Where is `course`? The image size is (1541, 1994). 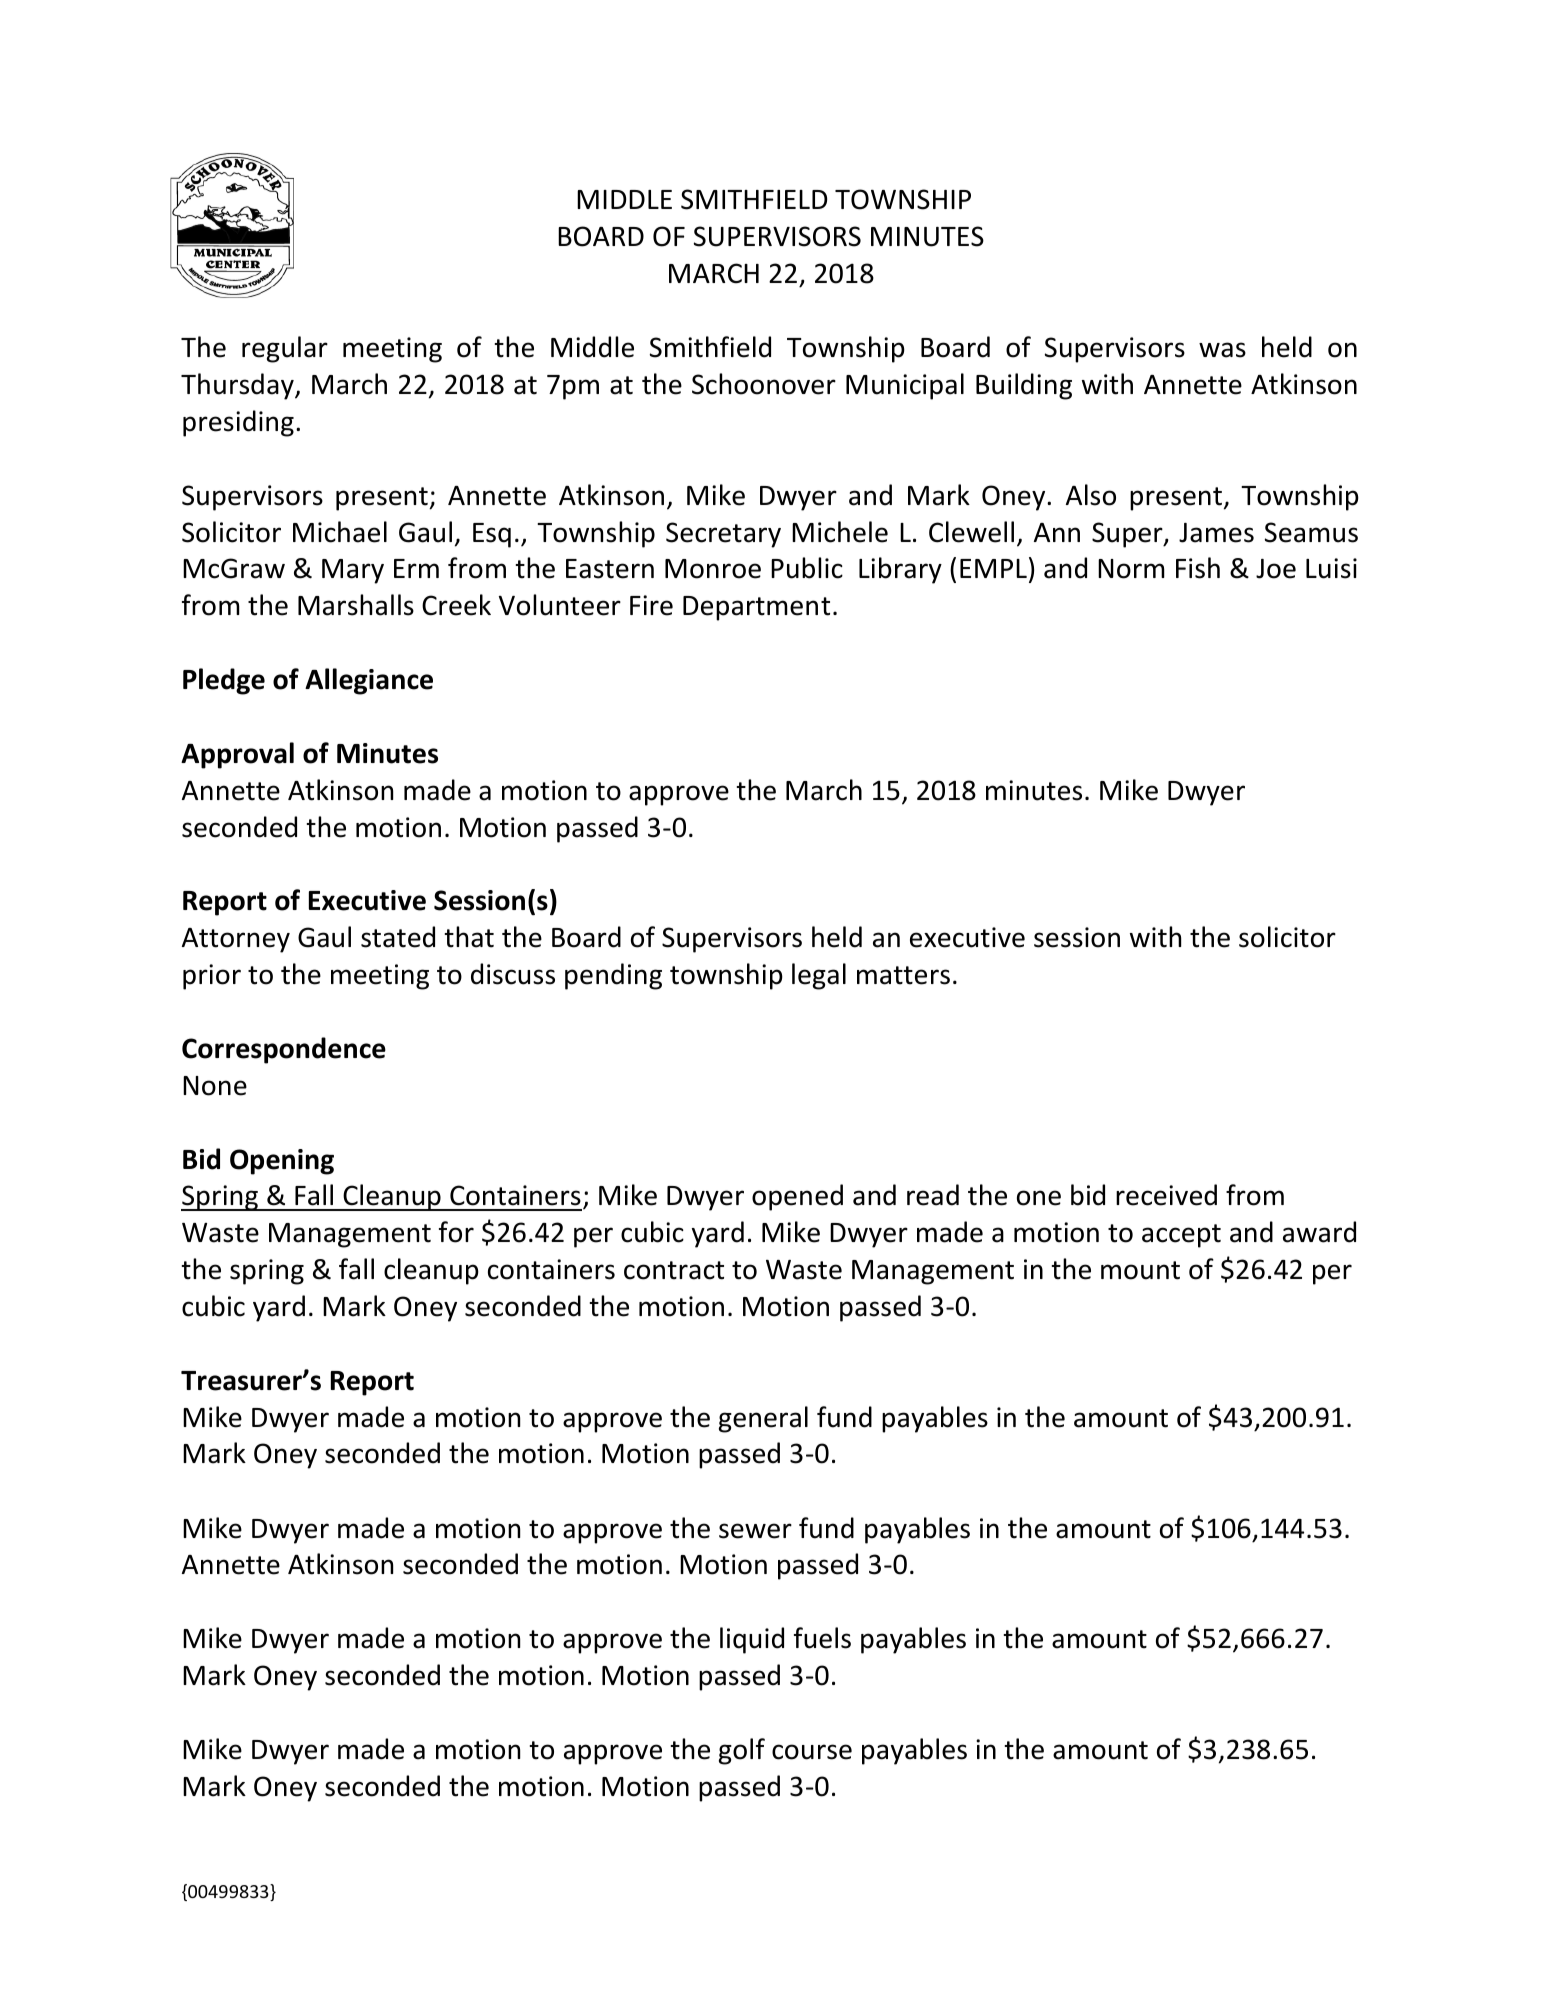 course is located at coordinates (812, 1752).
